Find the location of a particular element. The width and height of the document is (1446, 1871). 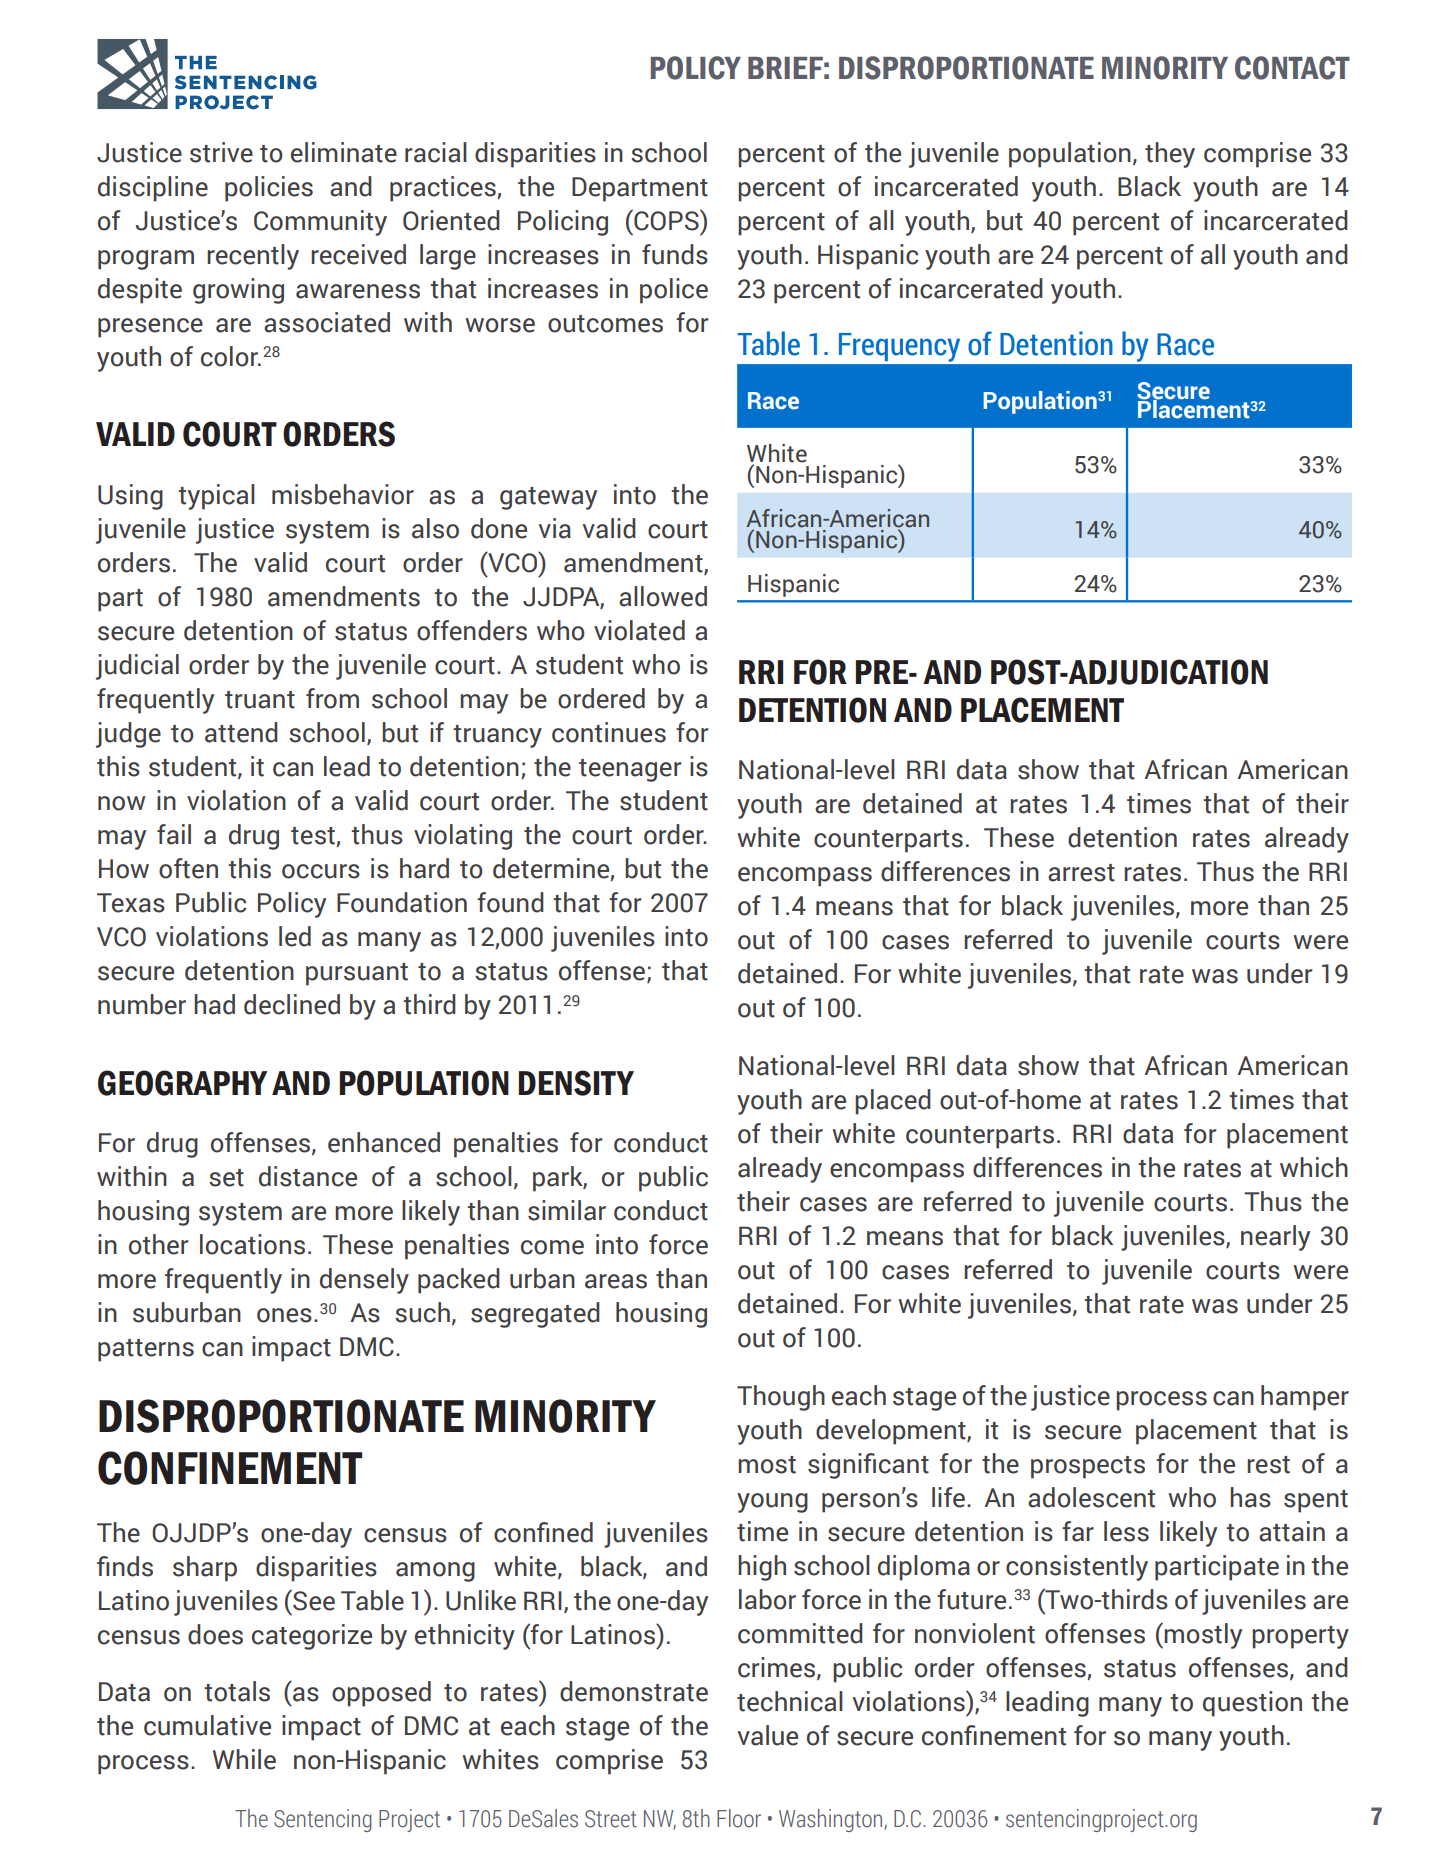

hamper is located at coordinates (1305, 1398).
